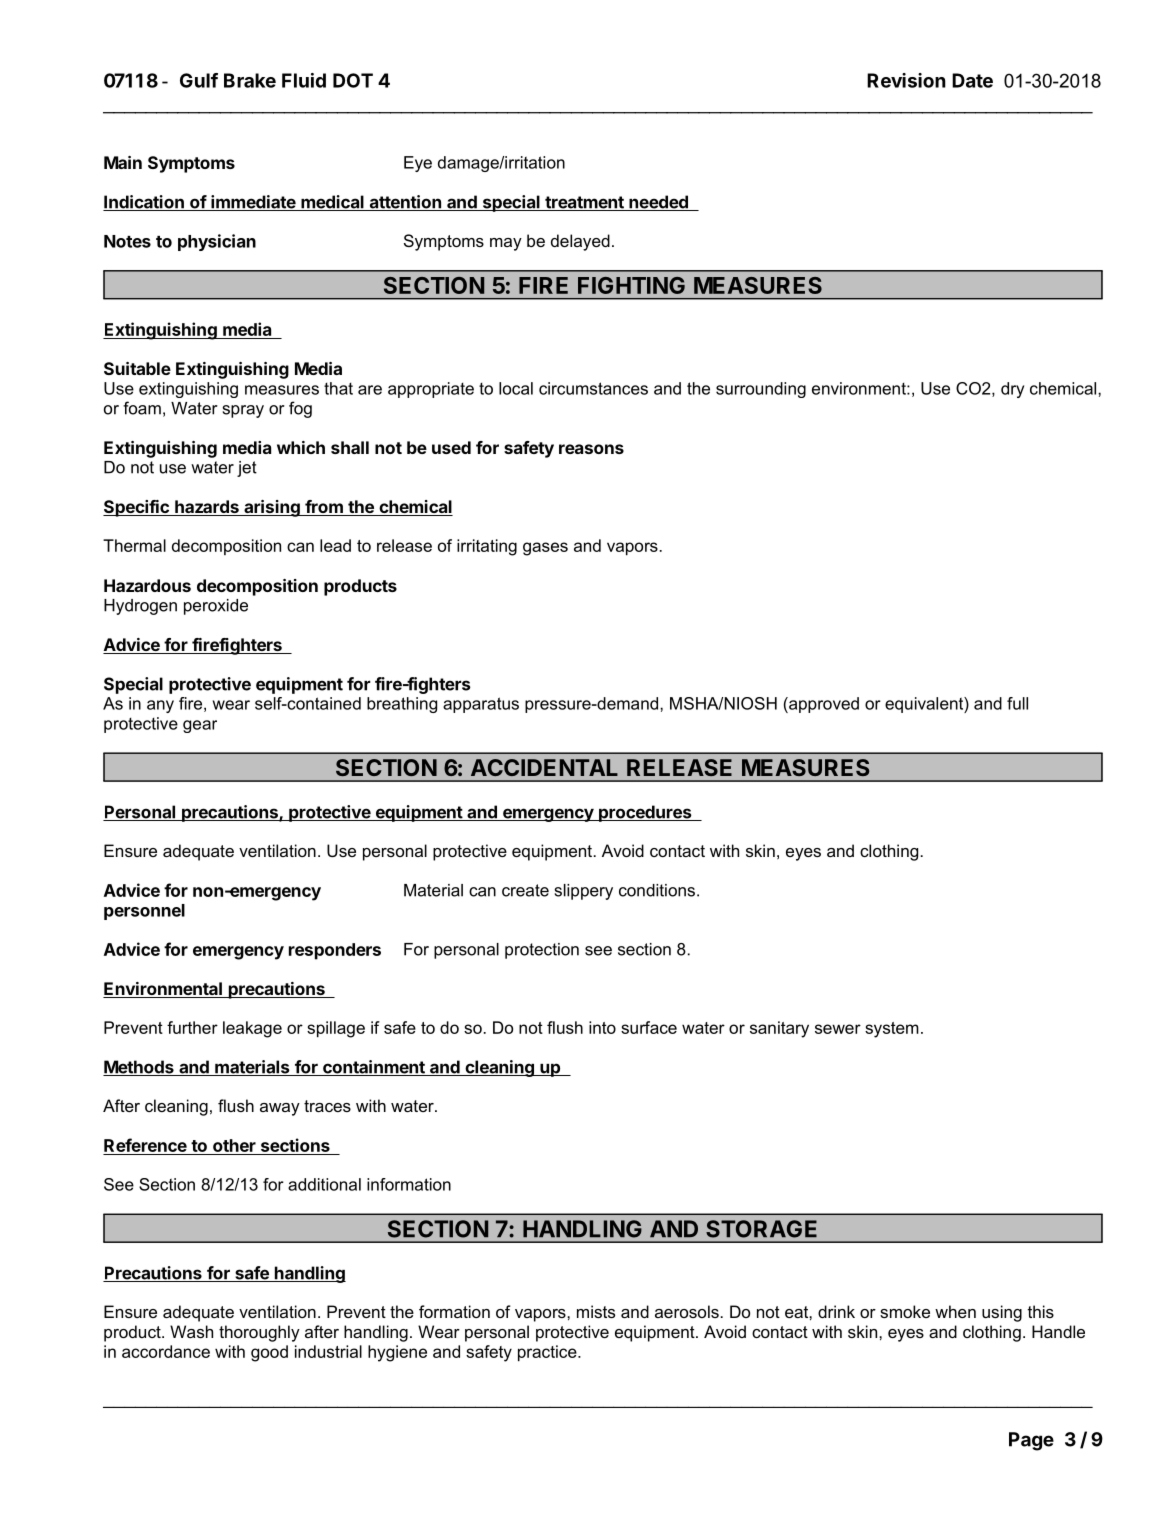  Describe the element at coordinates (602, 1027) in the image. I see `into` at that location.
